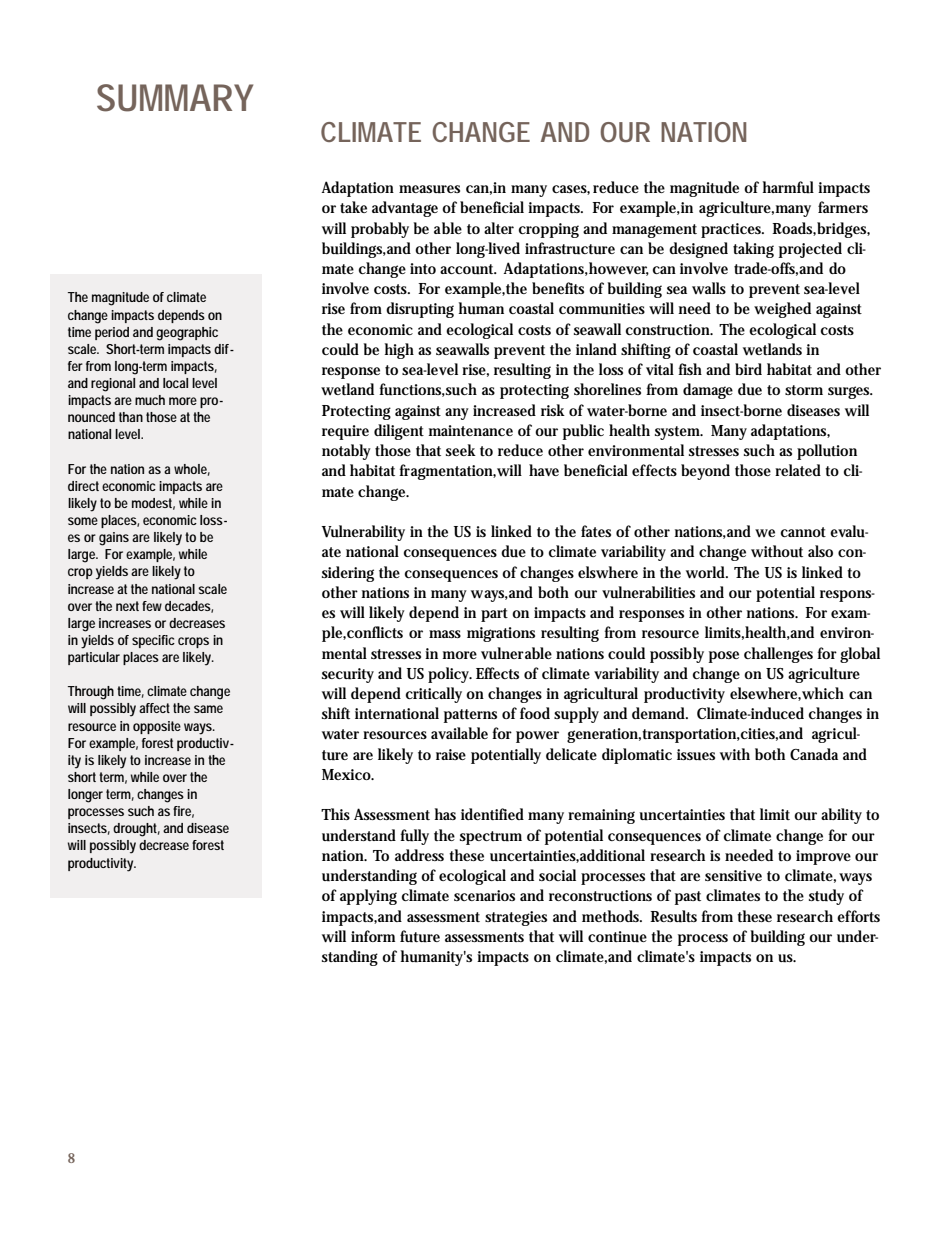  What do you see at coordinates (136, 830) in the screenshot?
I see `drought` at bounding box center [136, 830].
